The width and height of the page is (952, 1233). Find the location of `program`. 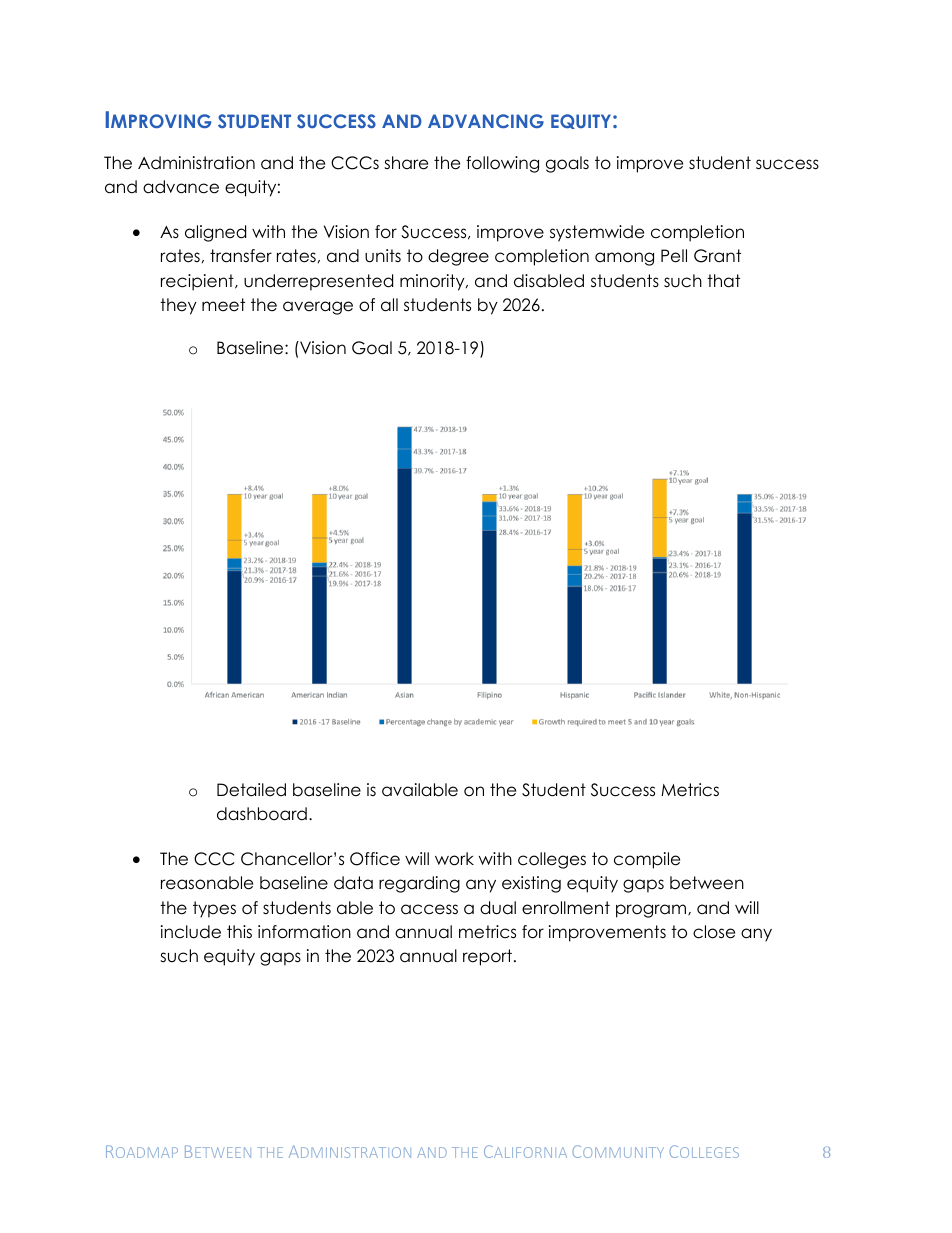

program is located at coordinates (652, 911).
